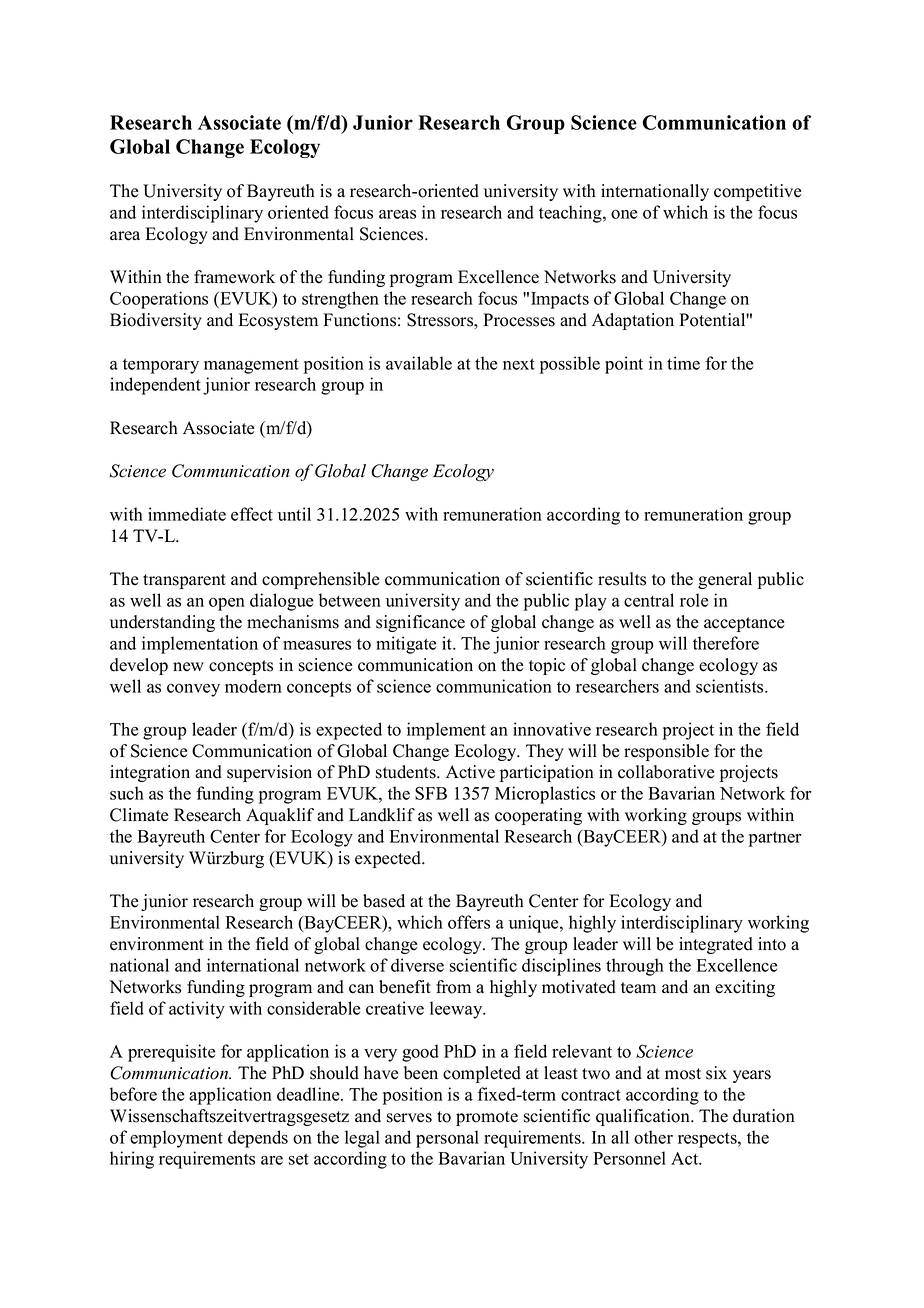  Describe the element at coordinates (757, 192) in the screenshot. I see `competitive` at that location.
